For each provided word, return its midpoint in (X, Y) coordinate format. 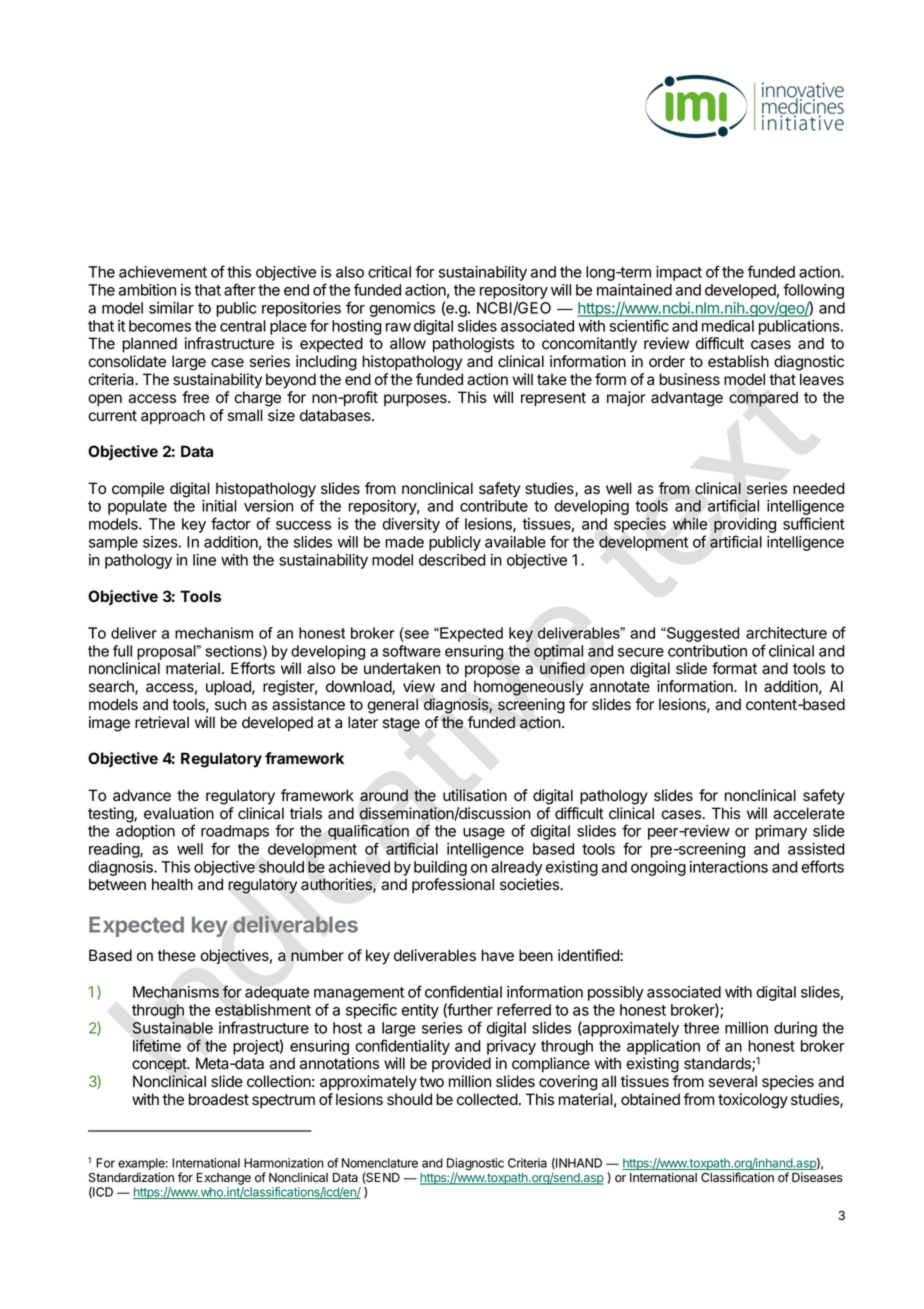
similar (171, 308)
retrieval (162, 722)
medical (728, 326)
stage (401, 724)
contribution (707, 651)
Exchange (224, 1180)
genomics (402, 309)
